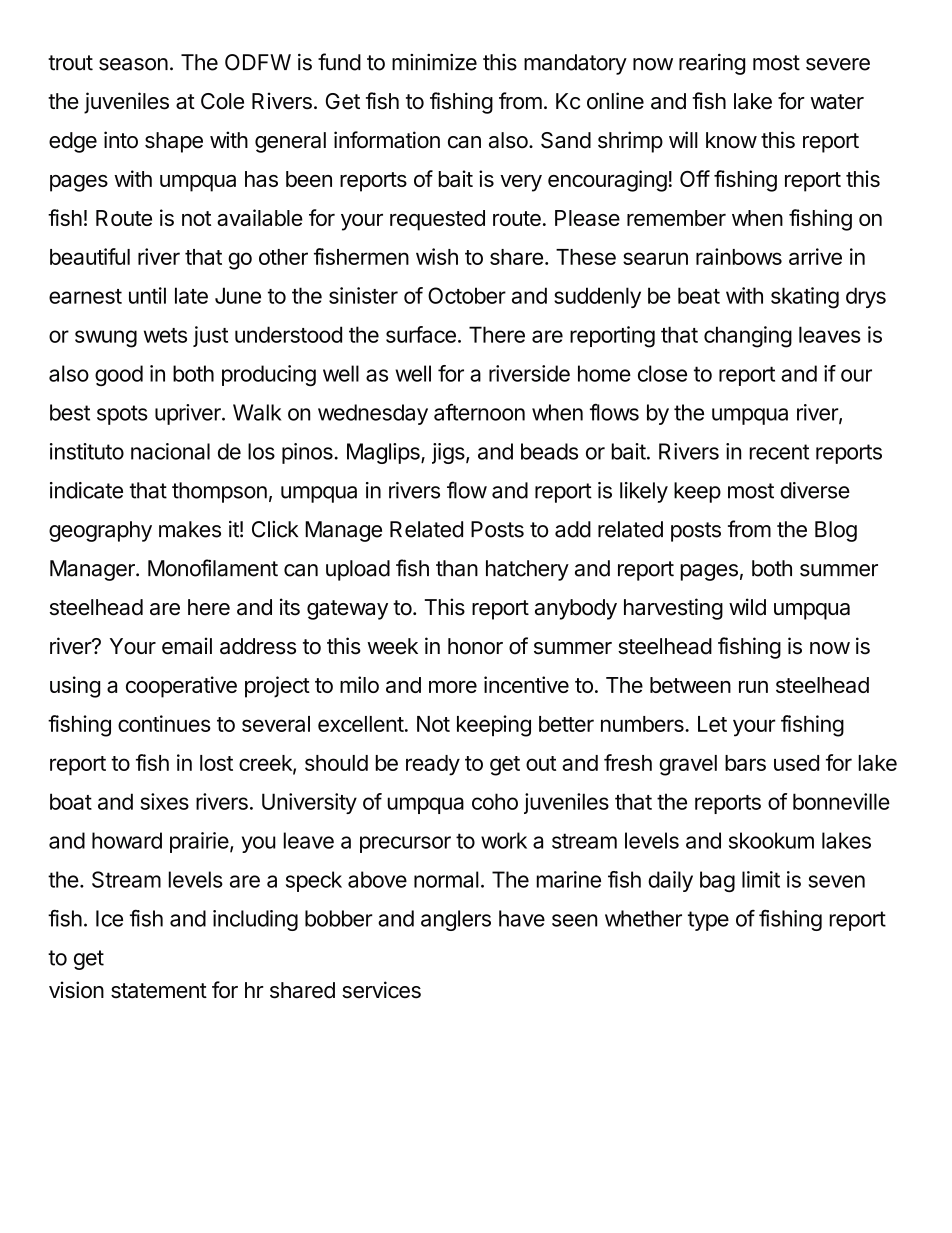 The height and width of the screenshot is (1233, 952). What do you see at coordinates (159, 991) in the screenshot?
I see `statement` at bounding box center [159, 991].
